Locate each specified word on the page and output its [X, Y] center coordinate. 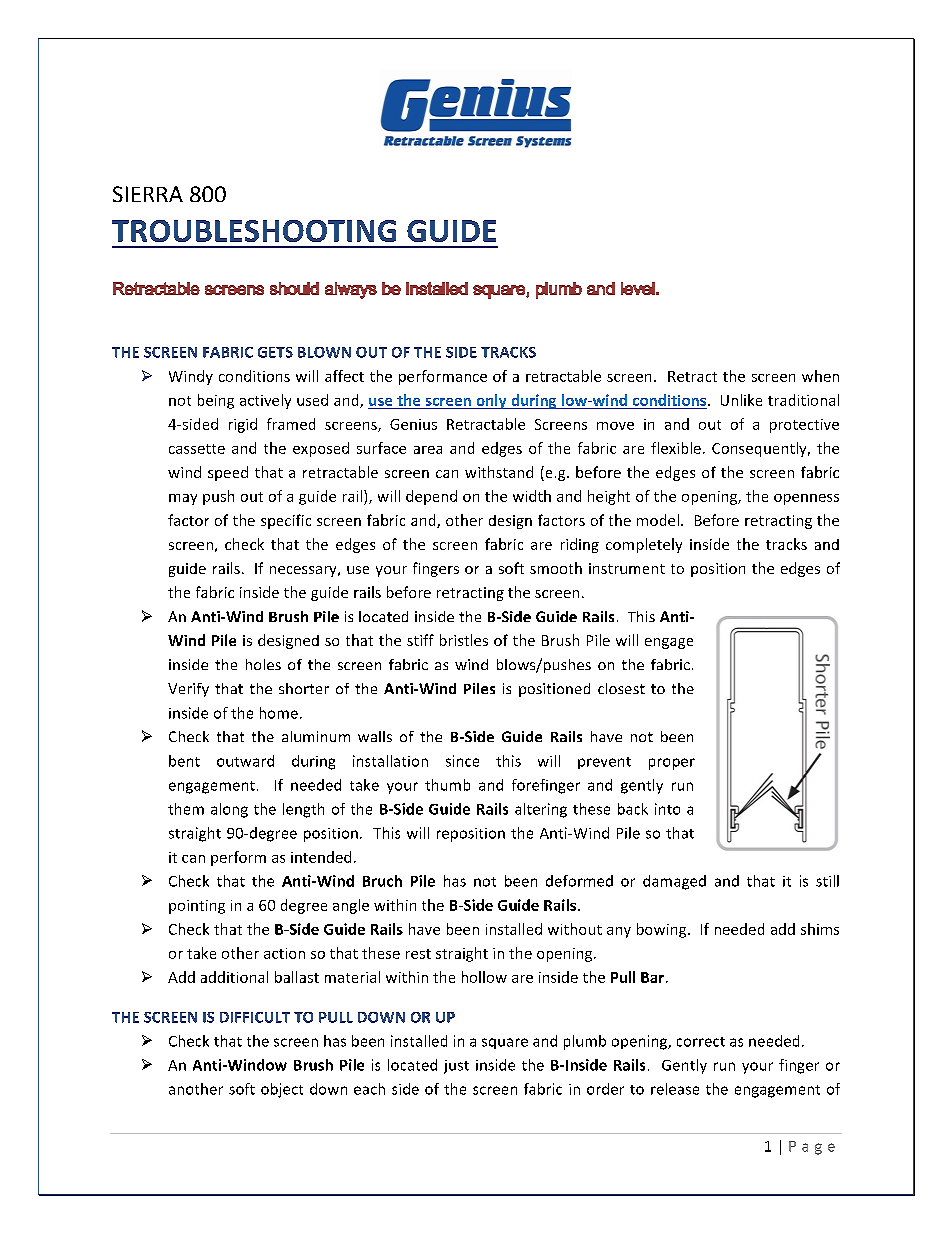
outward [245, 761]
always [351, 290]
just [456, 1067]
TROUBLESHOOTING [254, 231]
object [282, 1090]
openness [806, 499]
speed [228, 473]
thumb [447, 785]
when [820, 376]
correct [701, 1042]
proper [672, 764]
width [532, 496]
